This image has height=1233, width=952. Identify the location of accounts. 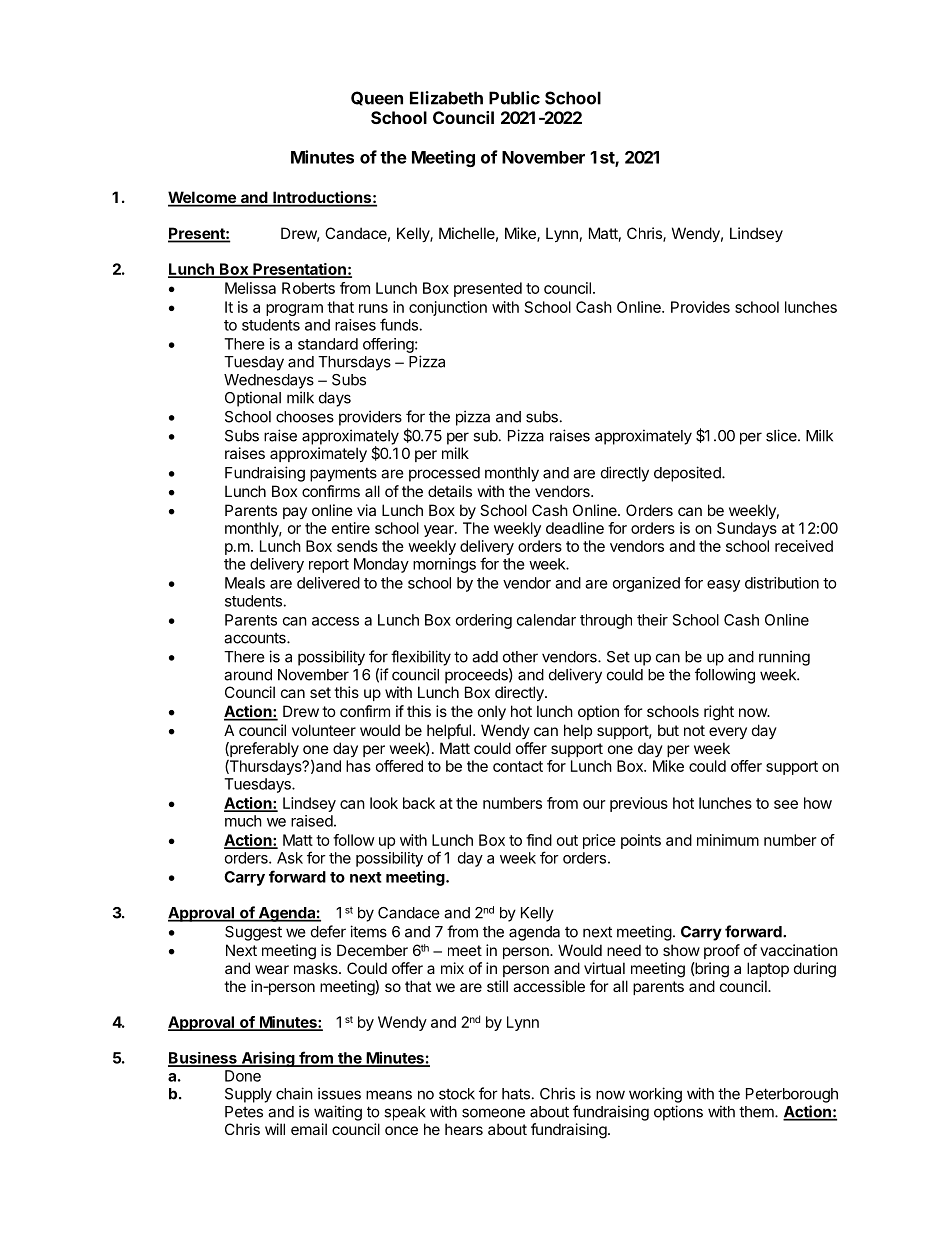
(256, 638).
